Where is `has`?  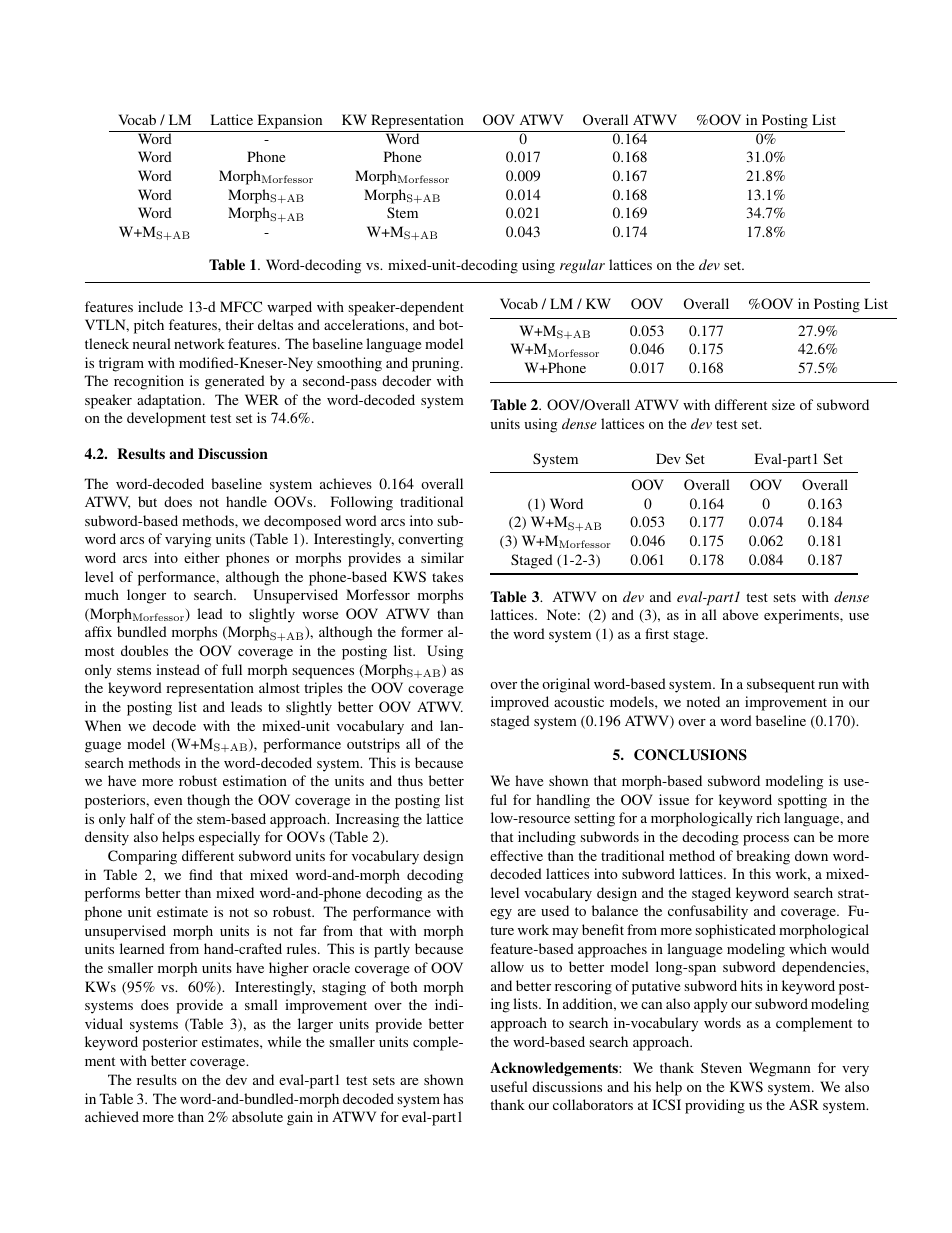 has is located at coordinates (453, 1098).
